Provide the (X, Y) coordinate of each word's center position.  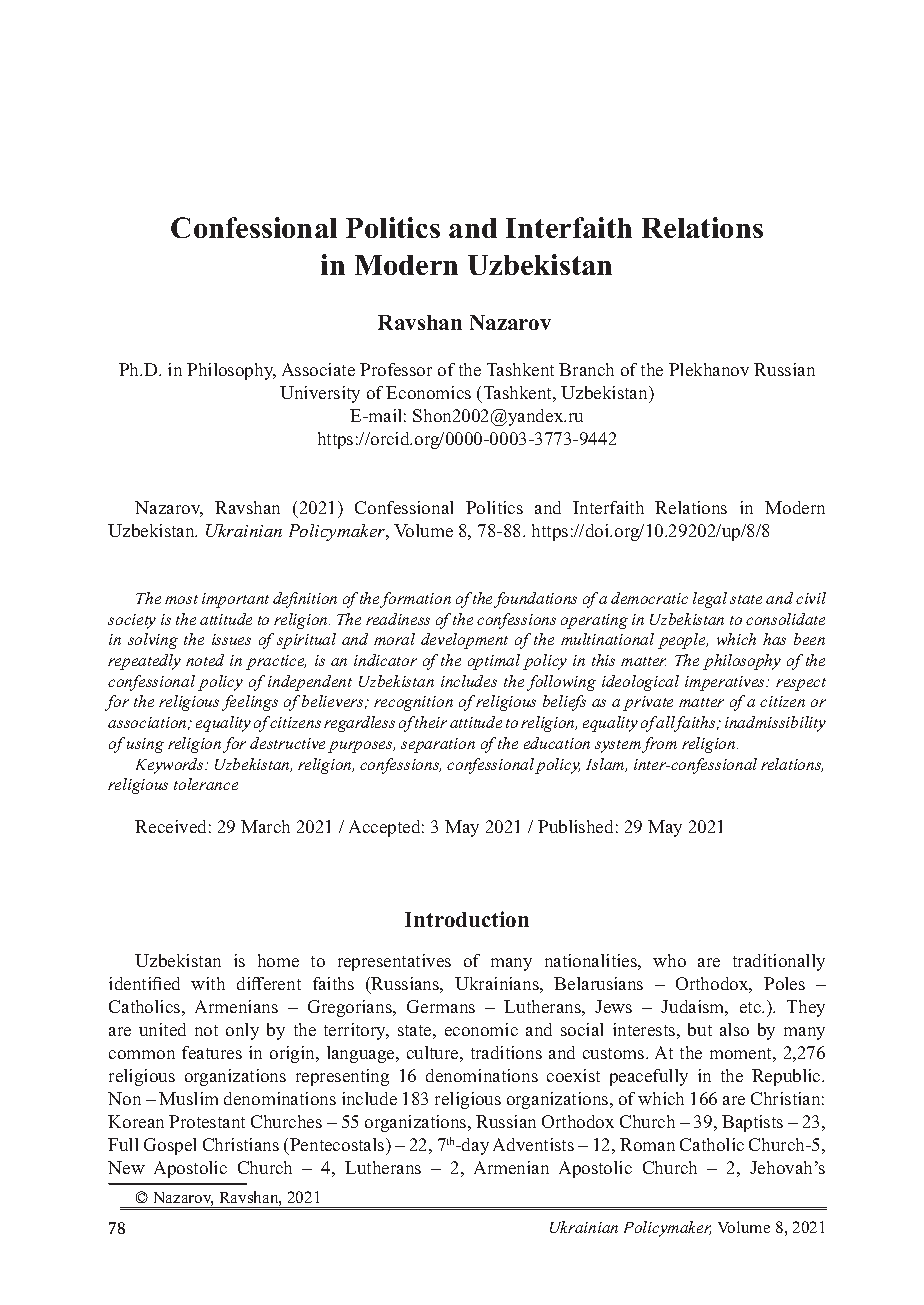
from (659, 745)
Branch (586, 369)
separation (438, 745)
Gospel (170, 1146)
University (320, 394)
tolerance (206, 784)
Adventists (533, 1144)
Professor (396, 369)
